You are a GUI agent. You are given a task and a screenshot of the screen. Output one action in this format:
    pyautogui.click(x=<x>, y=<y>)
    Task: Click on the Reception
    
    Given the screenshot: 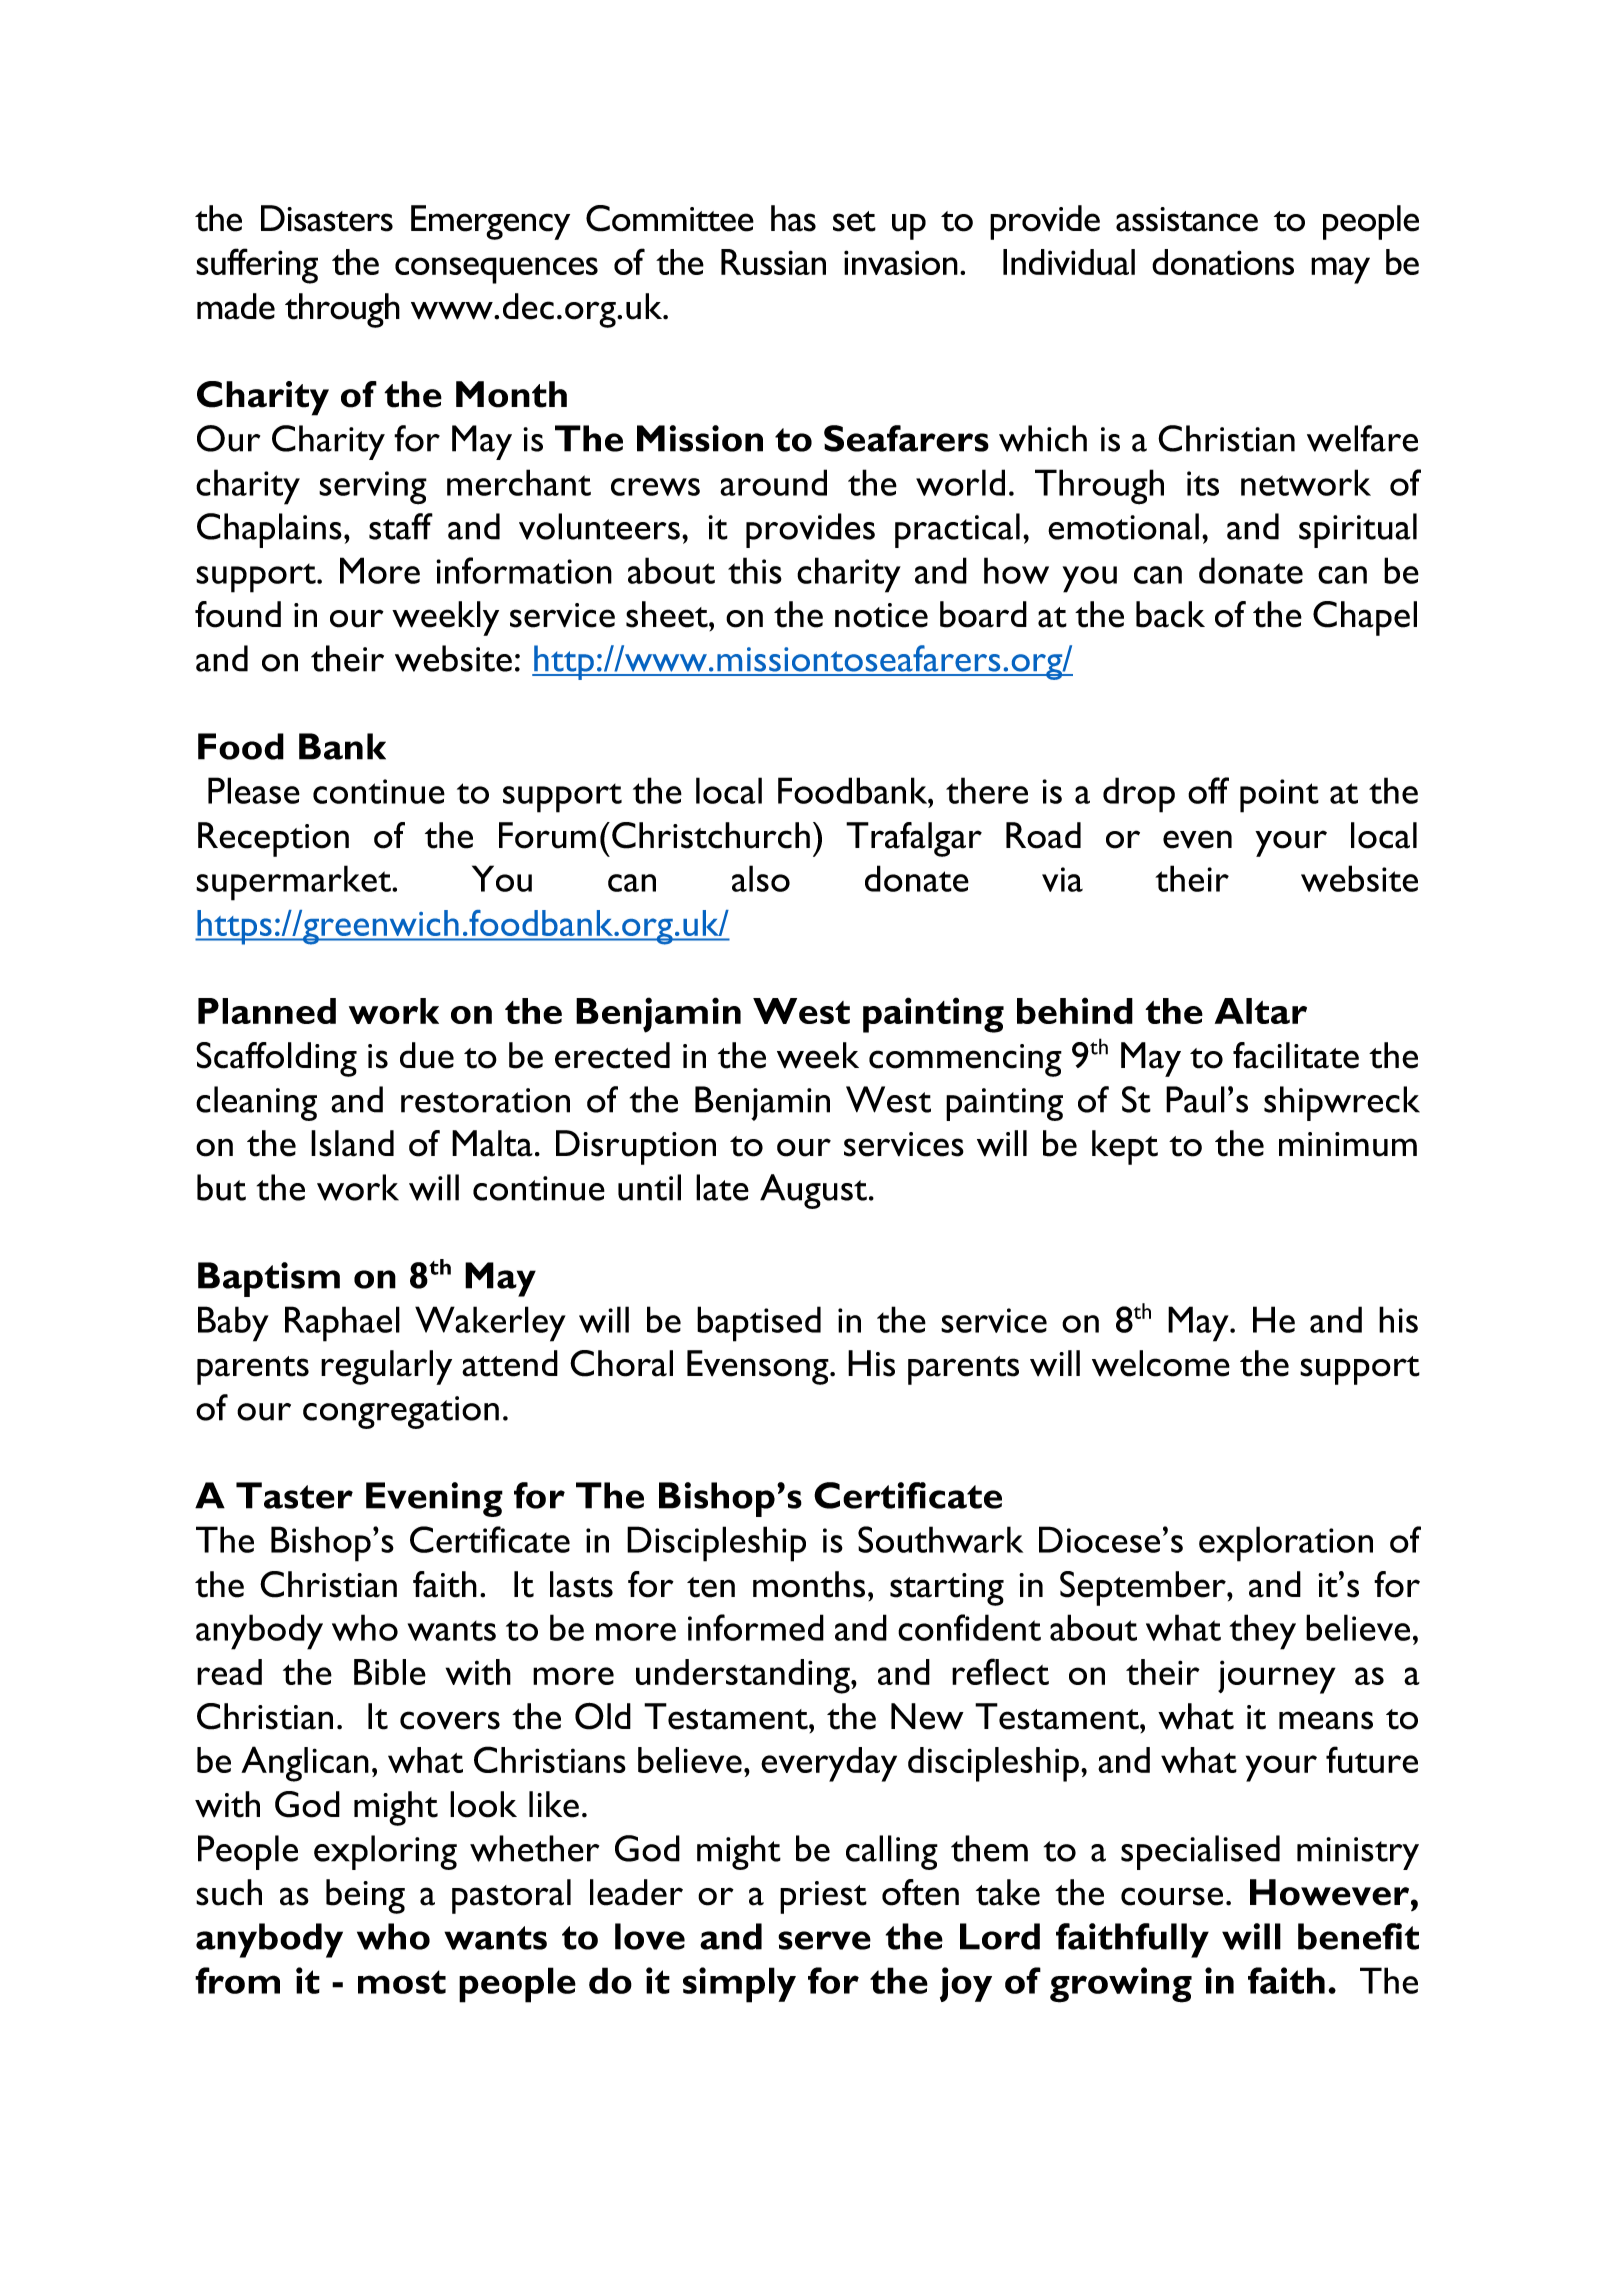 What is the action you would take?
    pyautogui.click(x=273, y=839)
